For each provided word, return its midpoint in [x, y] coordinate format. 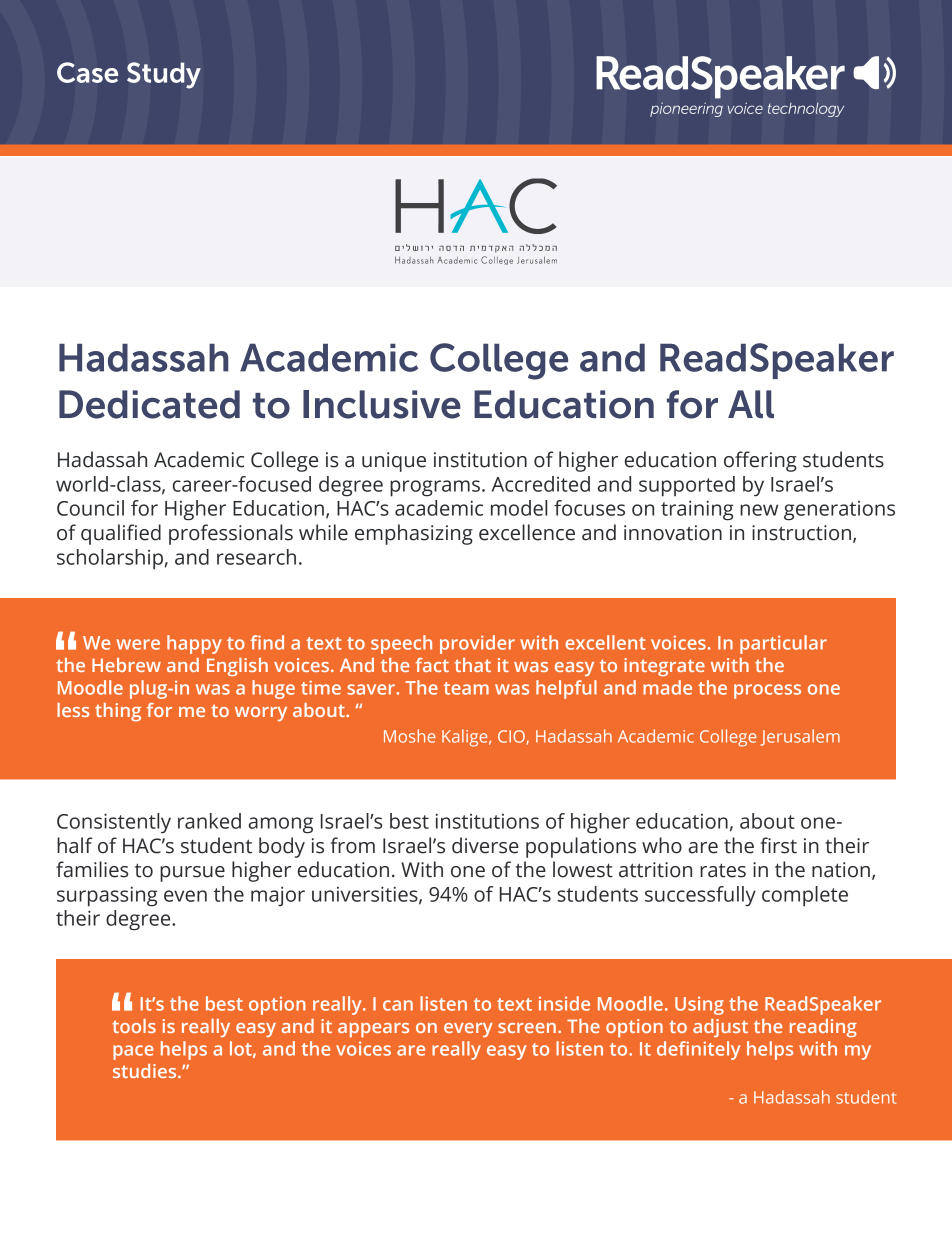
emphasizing [414, 534]
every [468, 1030]
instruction [801, 533]
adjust [720, 1028]
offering [760, 461]
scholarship [110, 559]
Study [164, 75]
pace [133, 1052]
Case [87, 72]
